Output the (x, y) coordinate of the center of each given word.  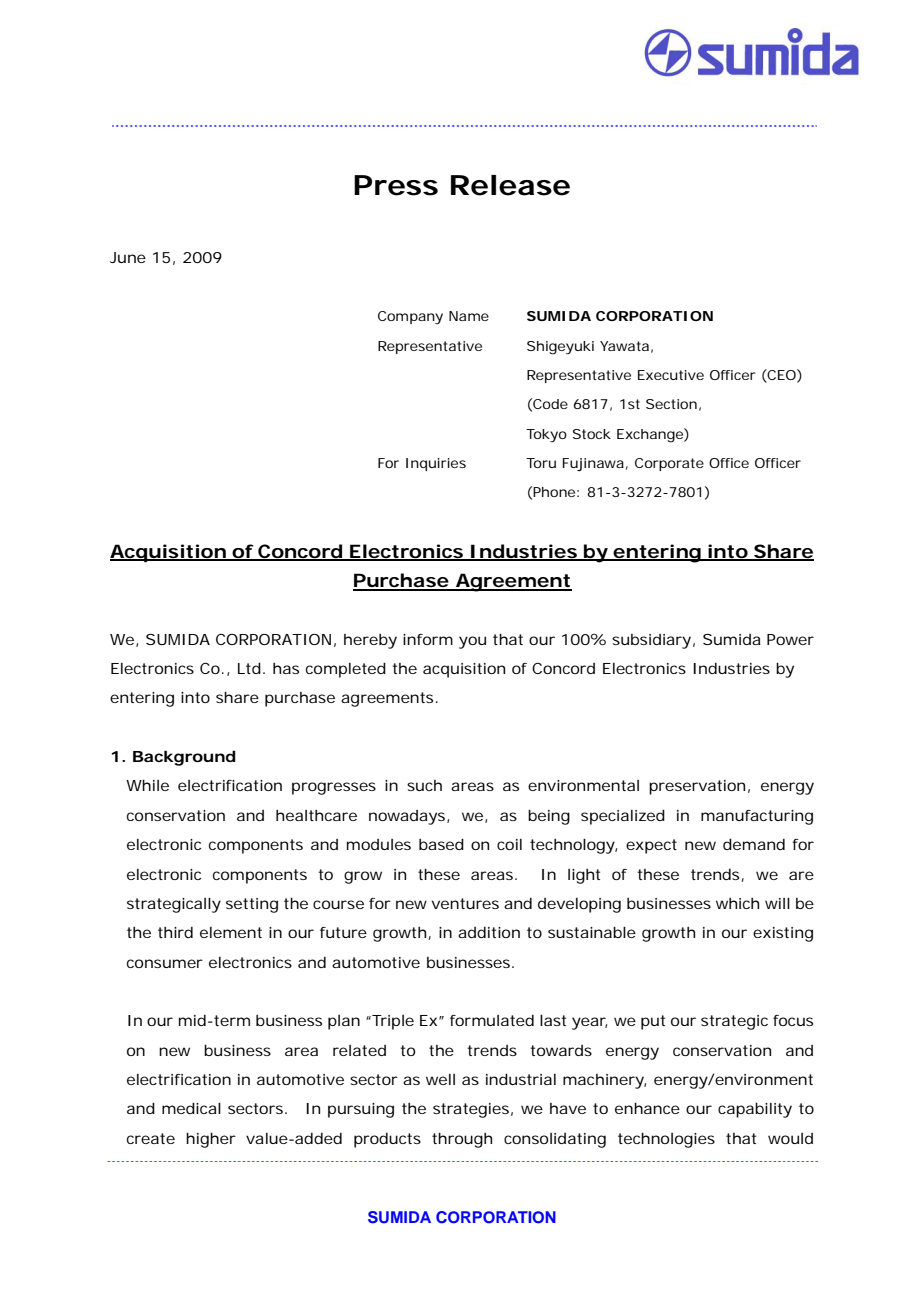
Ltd (249, 668)
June (128, 257)
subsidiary (651, 641)
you (472, 642)
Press (396, 185)
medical (191, 1108)
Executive (671, 375)
